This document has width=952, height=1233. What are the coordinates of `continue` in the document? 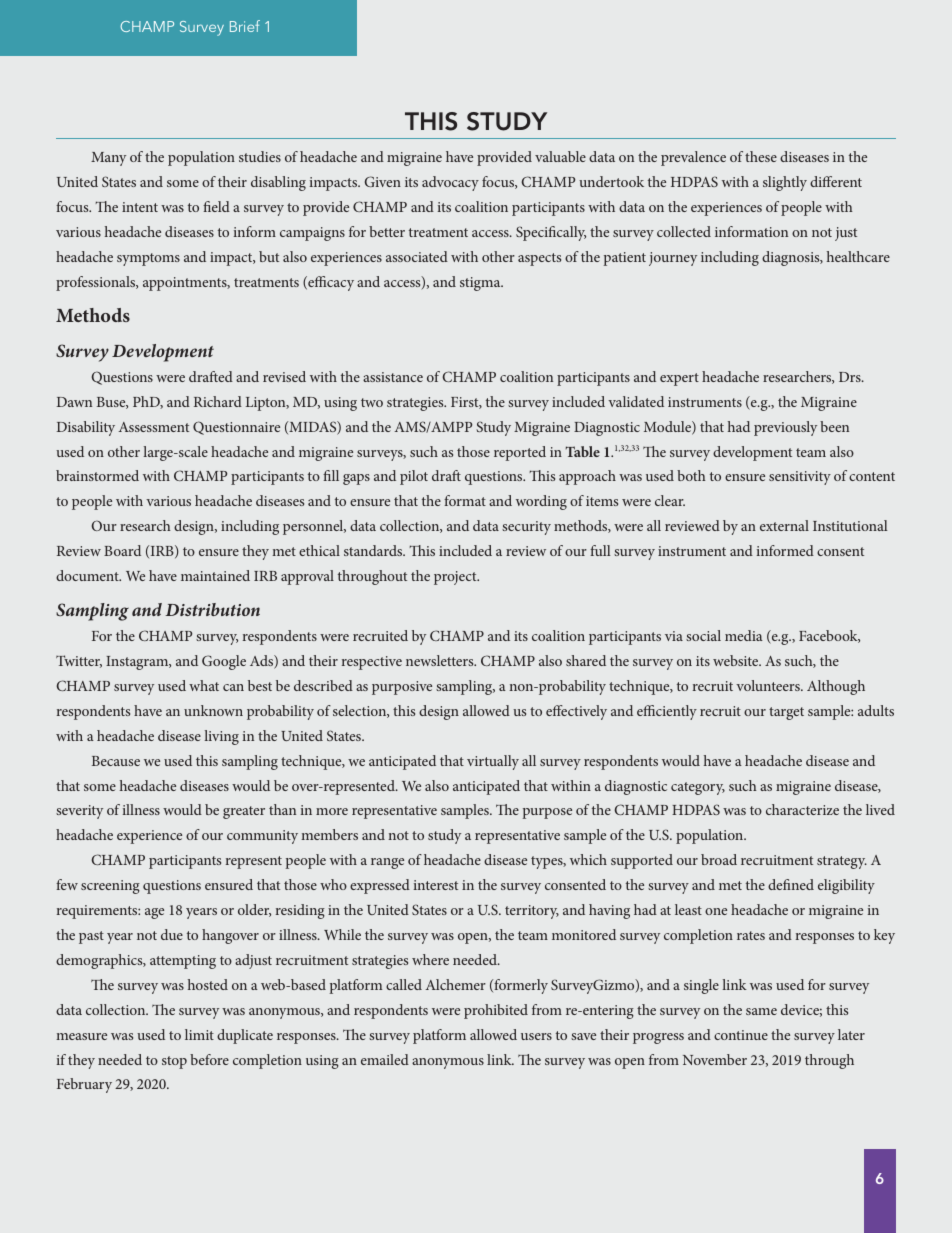 It's located at (741, 1035).
